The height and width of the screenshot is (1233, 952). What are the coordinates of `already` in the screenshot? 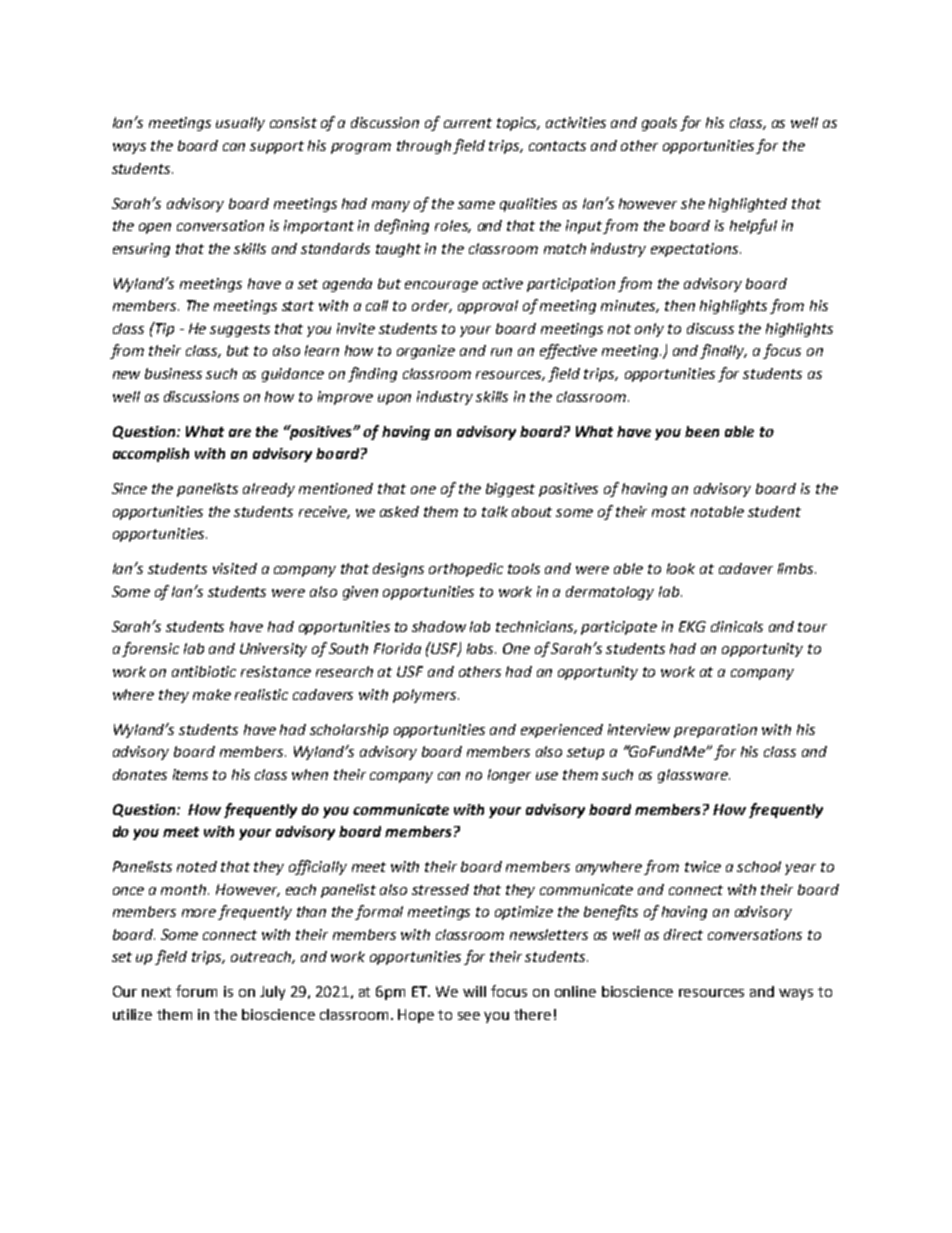 It's located at (269, 490).
